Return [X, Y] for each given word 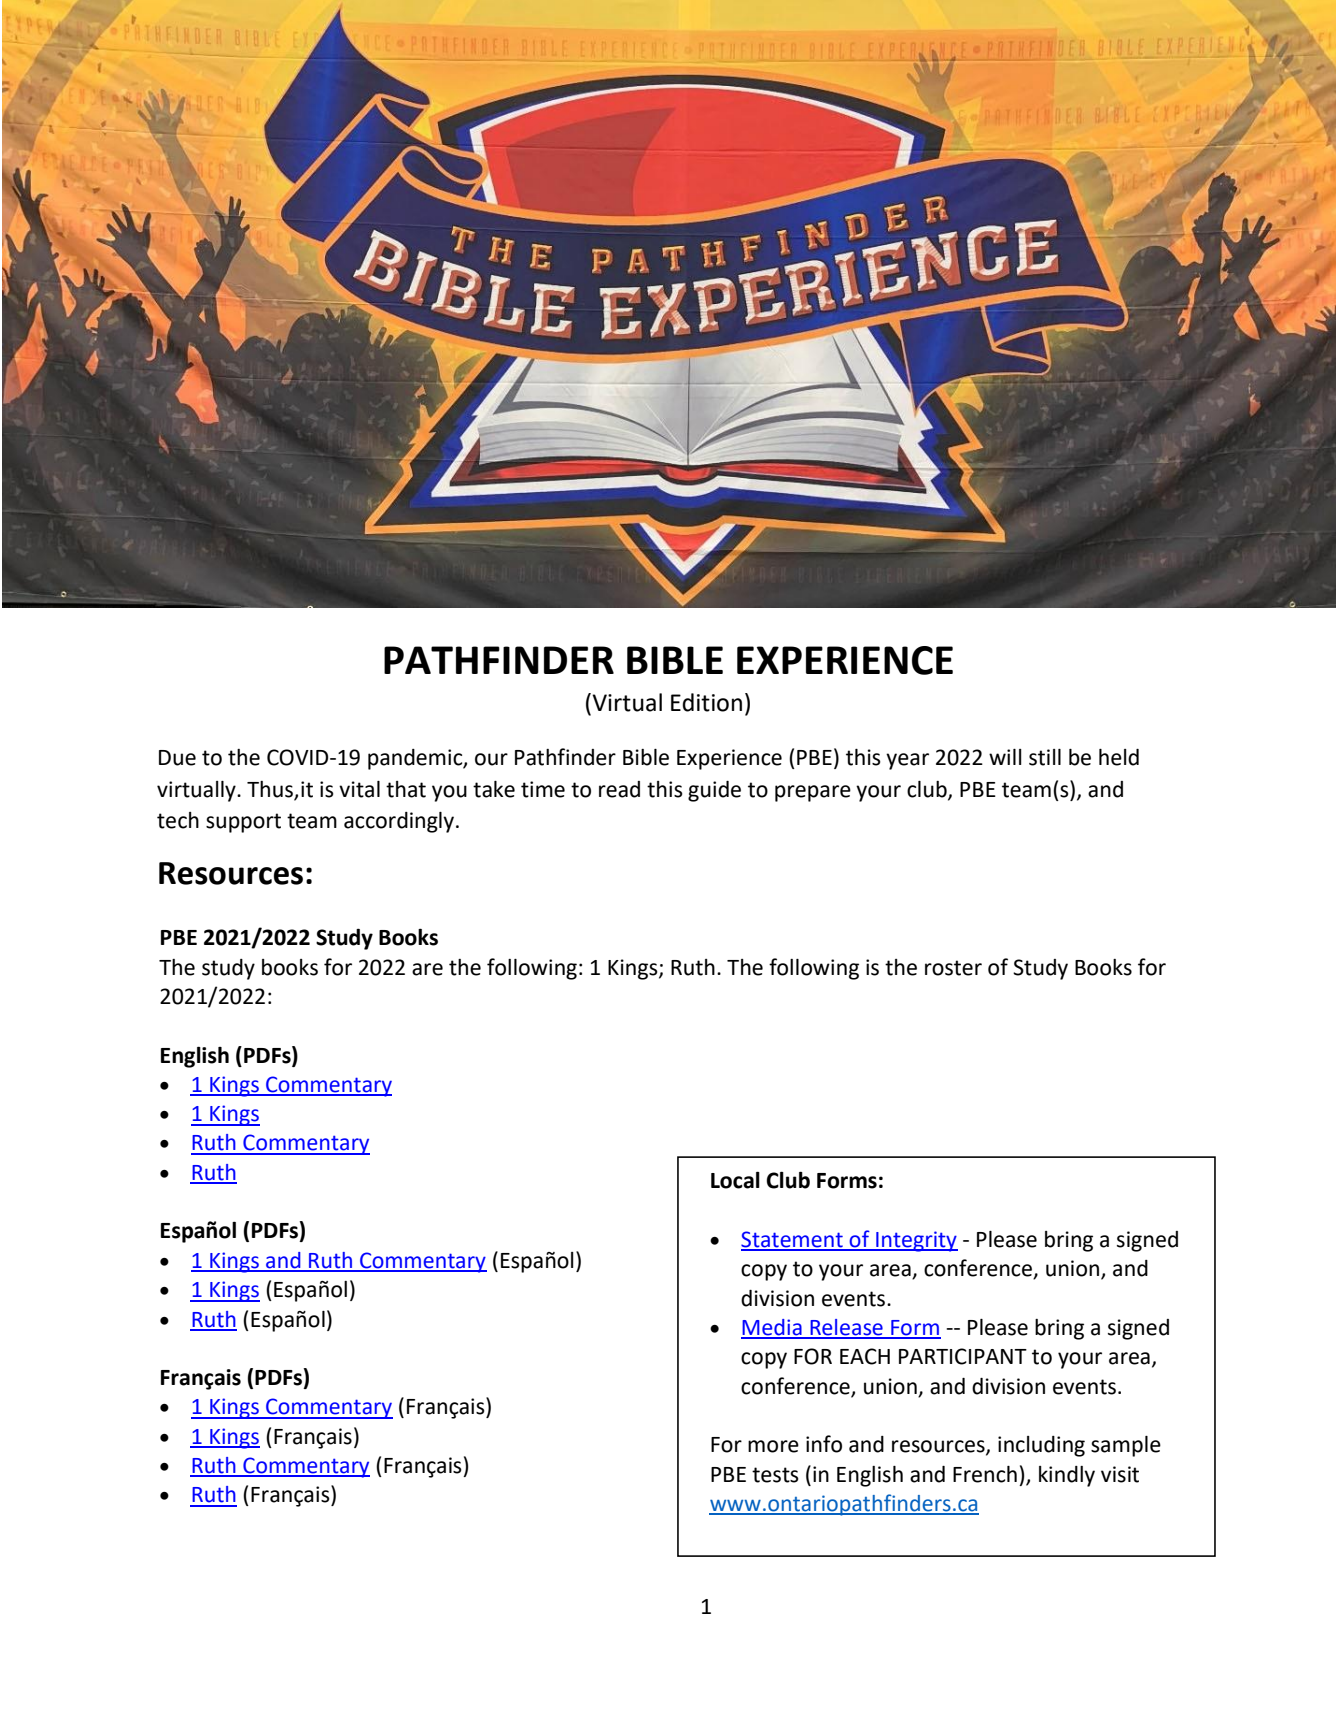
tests [775, 1475]
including [1041, 1446]
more [773, 1446]
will [1005, 757]
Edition [706, 702]
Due [177, 758]
